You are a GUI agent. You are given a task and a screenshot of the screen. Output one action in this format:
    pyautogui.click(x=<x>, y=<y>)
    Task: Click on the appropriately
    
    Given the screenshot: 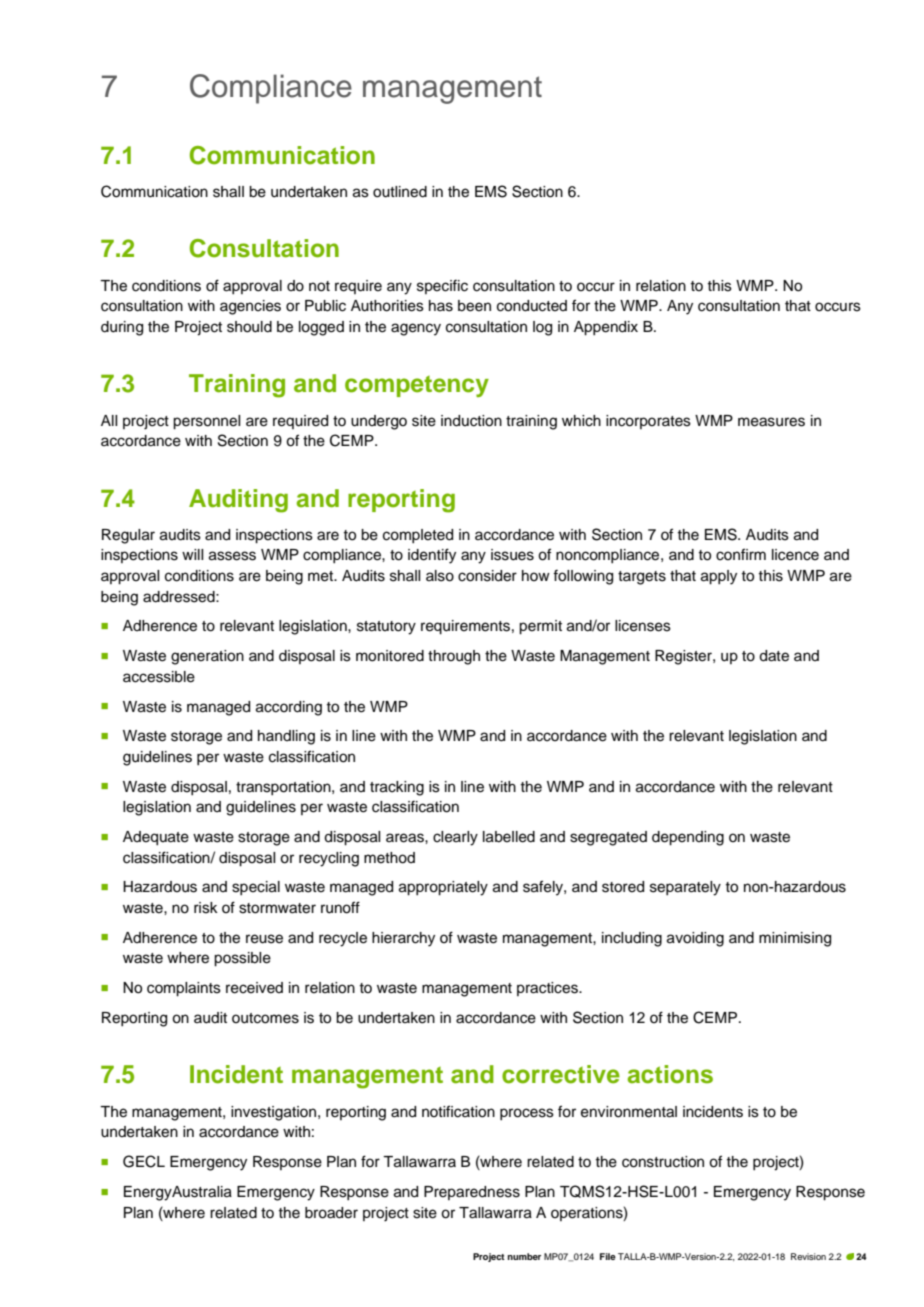 What is the action you would take?
    pyautogui.click(x=443, y=888)
